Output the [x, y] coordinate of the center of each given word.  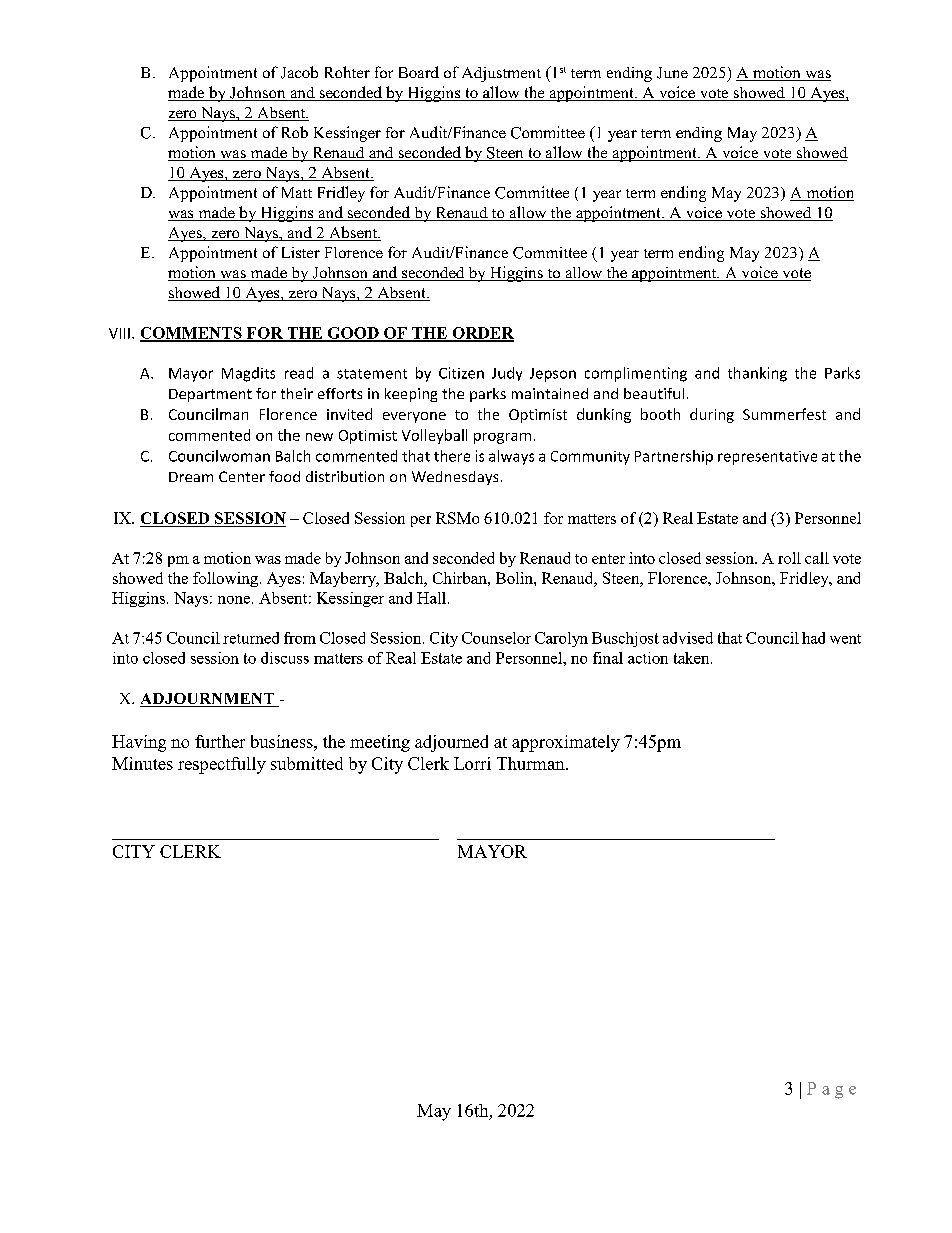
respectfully [222, 765]
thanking [757, 374]
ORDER [482, 334]
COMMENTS [192, 334]
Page [831, 1090]
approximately [566, 743]
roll [789, 558]
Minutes [142, 763]
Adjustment [501, 74]
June [672, 73]
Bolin [515, 578]
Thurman [532, 763]
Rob [295, 132]
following [225, 579]
